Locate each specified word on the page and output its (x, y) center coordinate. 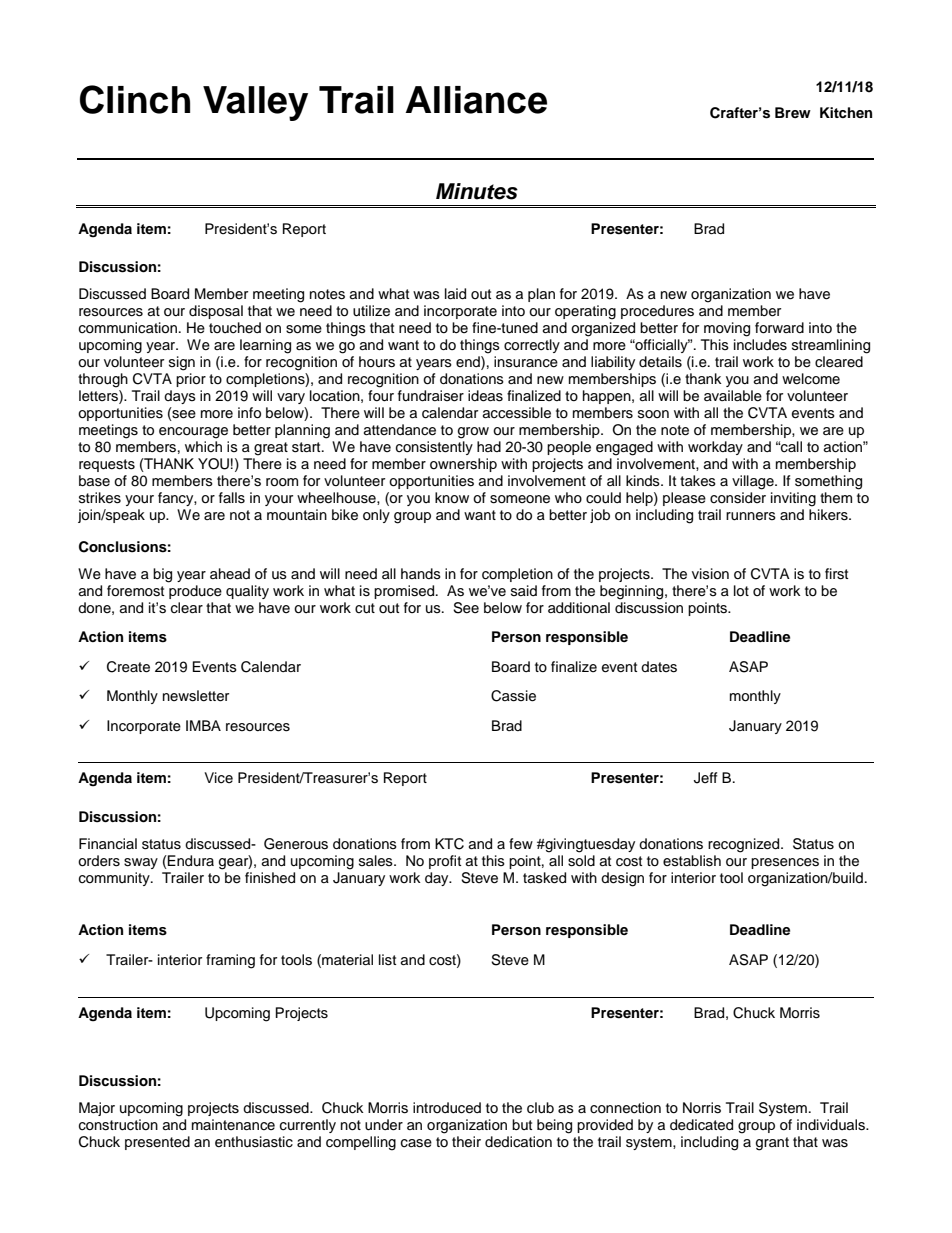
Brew (793, 112)
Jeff (705, 778)
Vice (218, 778)
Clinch (135, 99)
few (521, 844)
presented (157, 1143)
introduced (447, 1108)
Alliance (476, 100)
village (754, 482)
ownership (463, 465)
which (203, 446)
